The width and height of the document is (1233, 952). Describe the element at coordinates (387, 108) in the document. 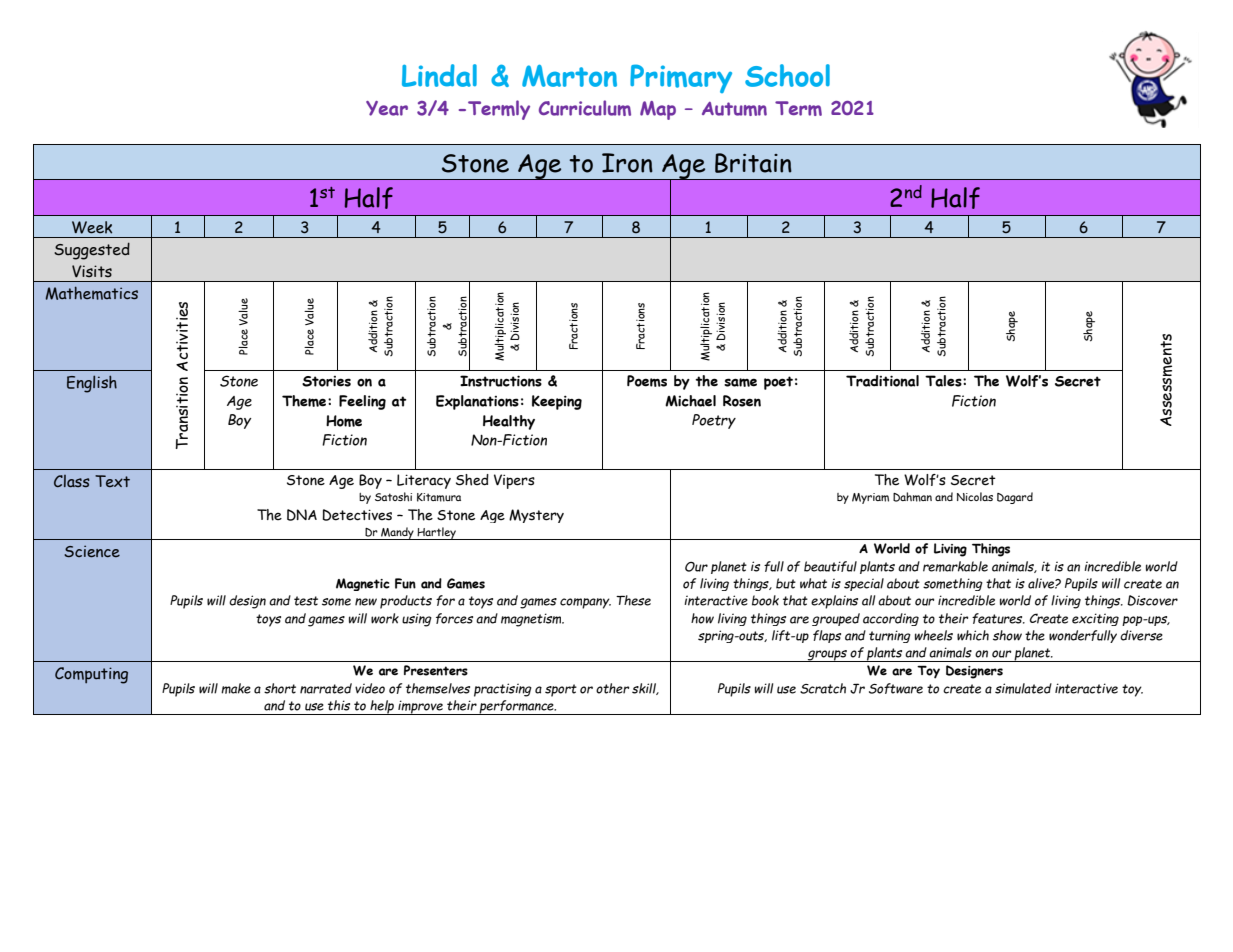

I see `Year` at that location.
